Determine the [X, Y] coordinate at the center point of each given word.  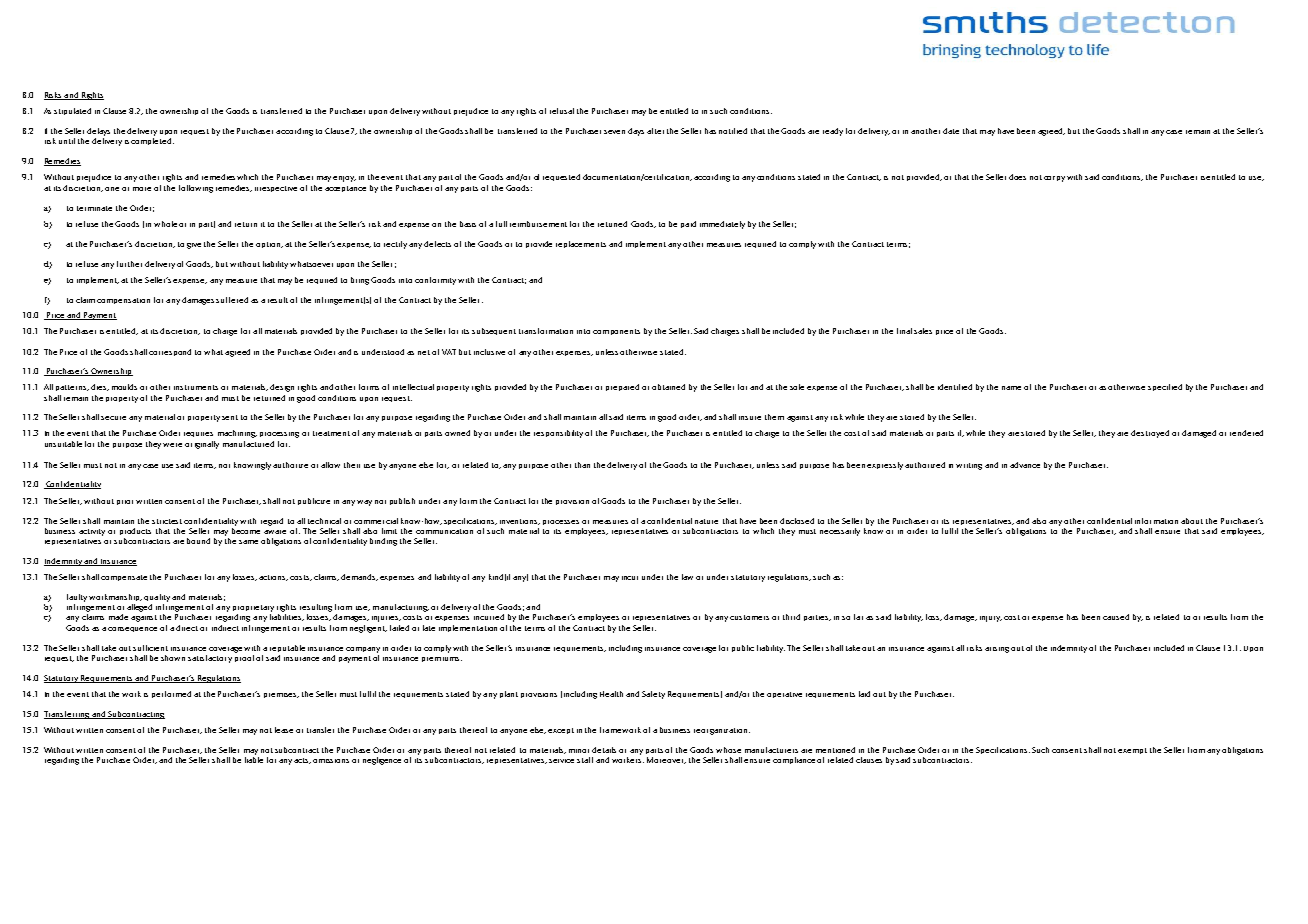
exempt [1132, 751]
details [604, 750]
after [655, 131]
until [67, 141]
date [951, 131]
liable [254, 760]
